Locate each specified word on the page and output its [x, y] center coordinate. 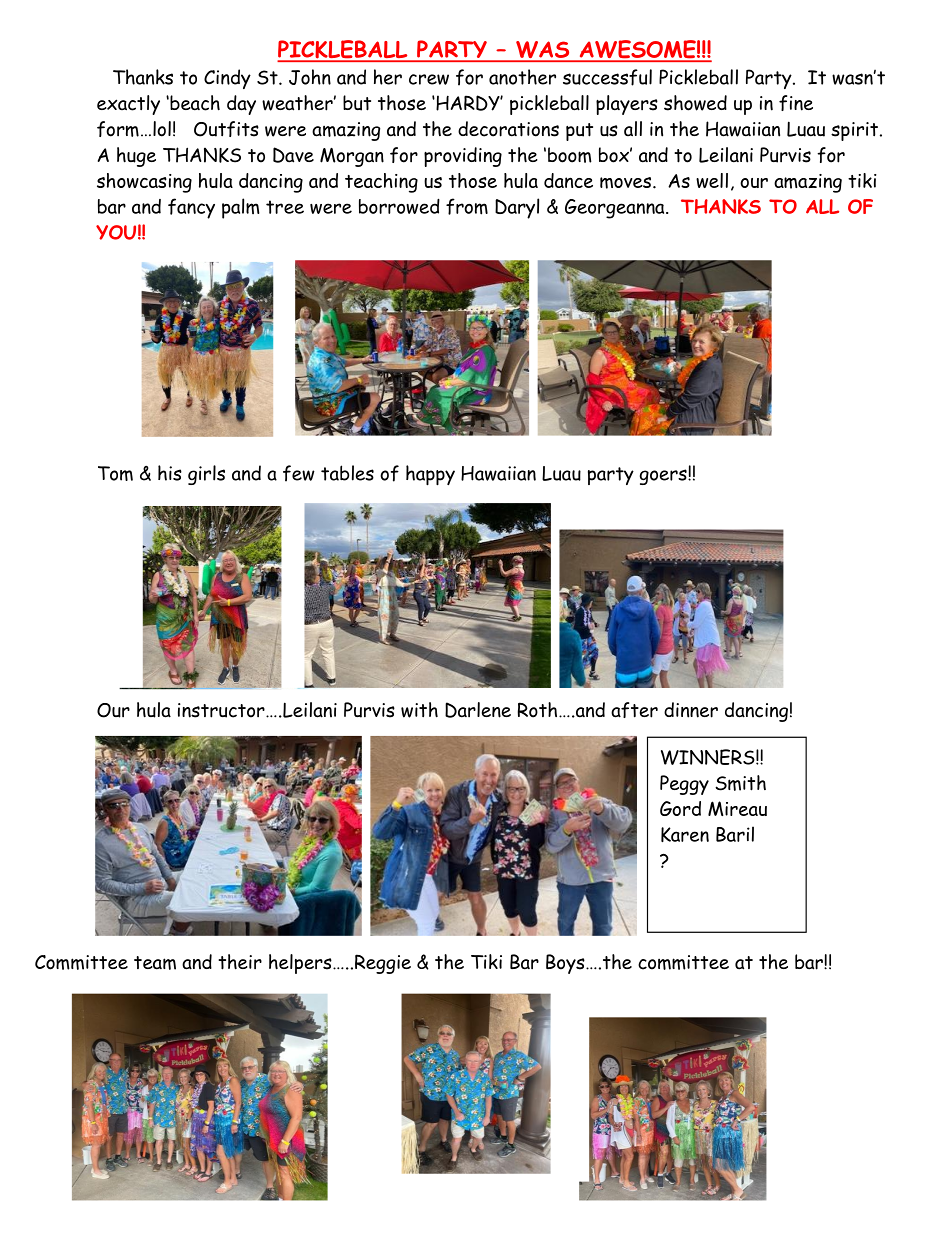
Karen [685, 834]
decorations [508, 129]
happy [430, 475]
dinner [691, 710]
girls [206, 475]
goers [664, 477]
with [419, 710]
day [241, 105]
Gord [680, 808]
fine [796, 103]
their [240, 962]
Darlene [478, 710]
